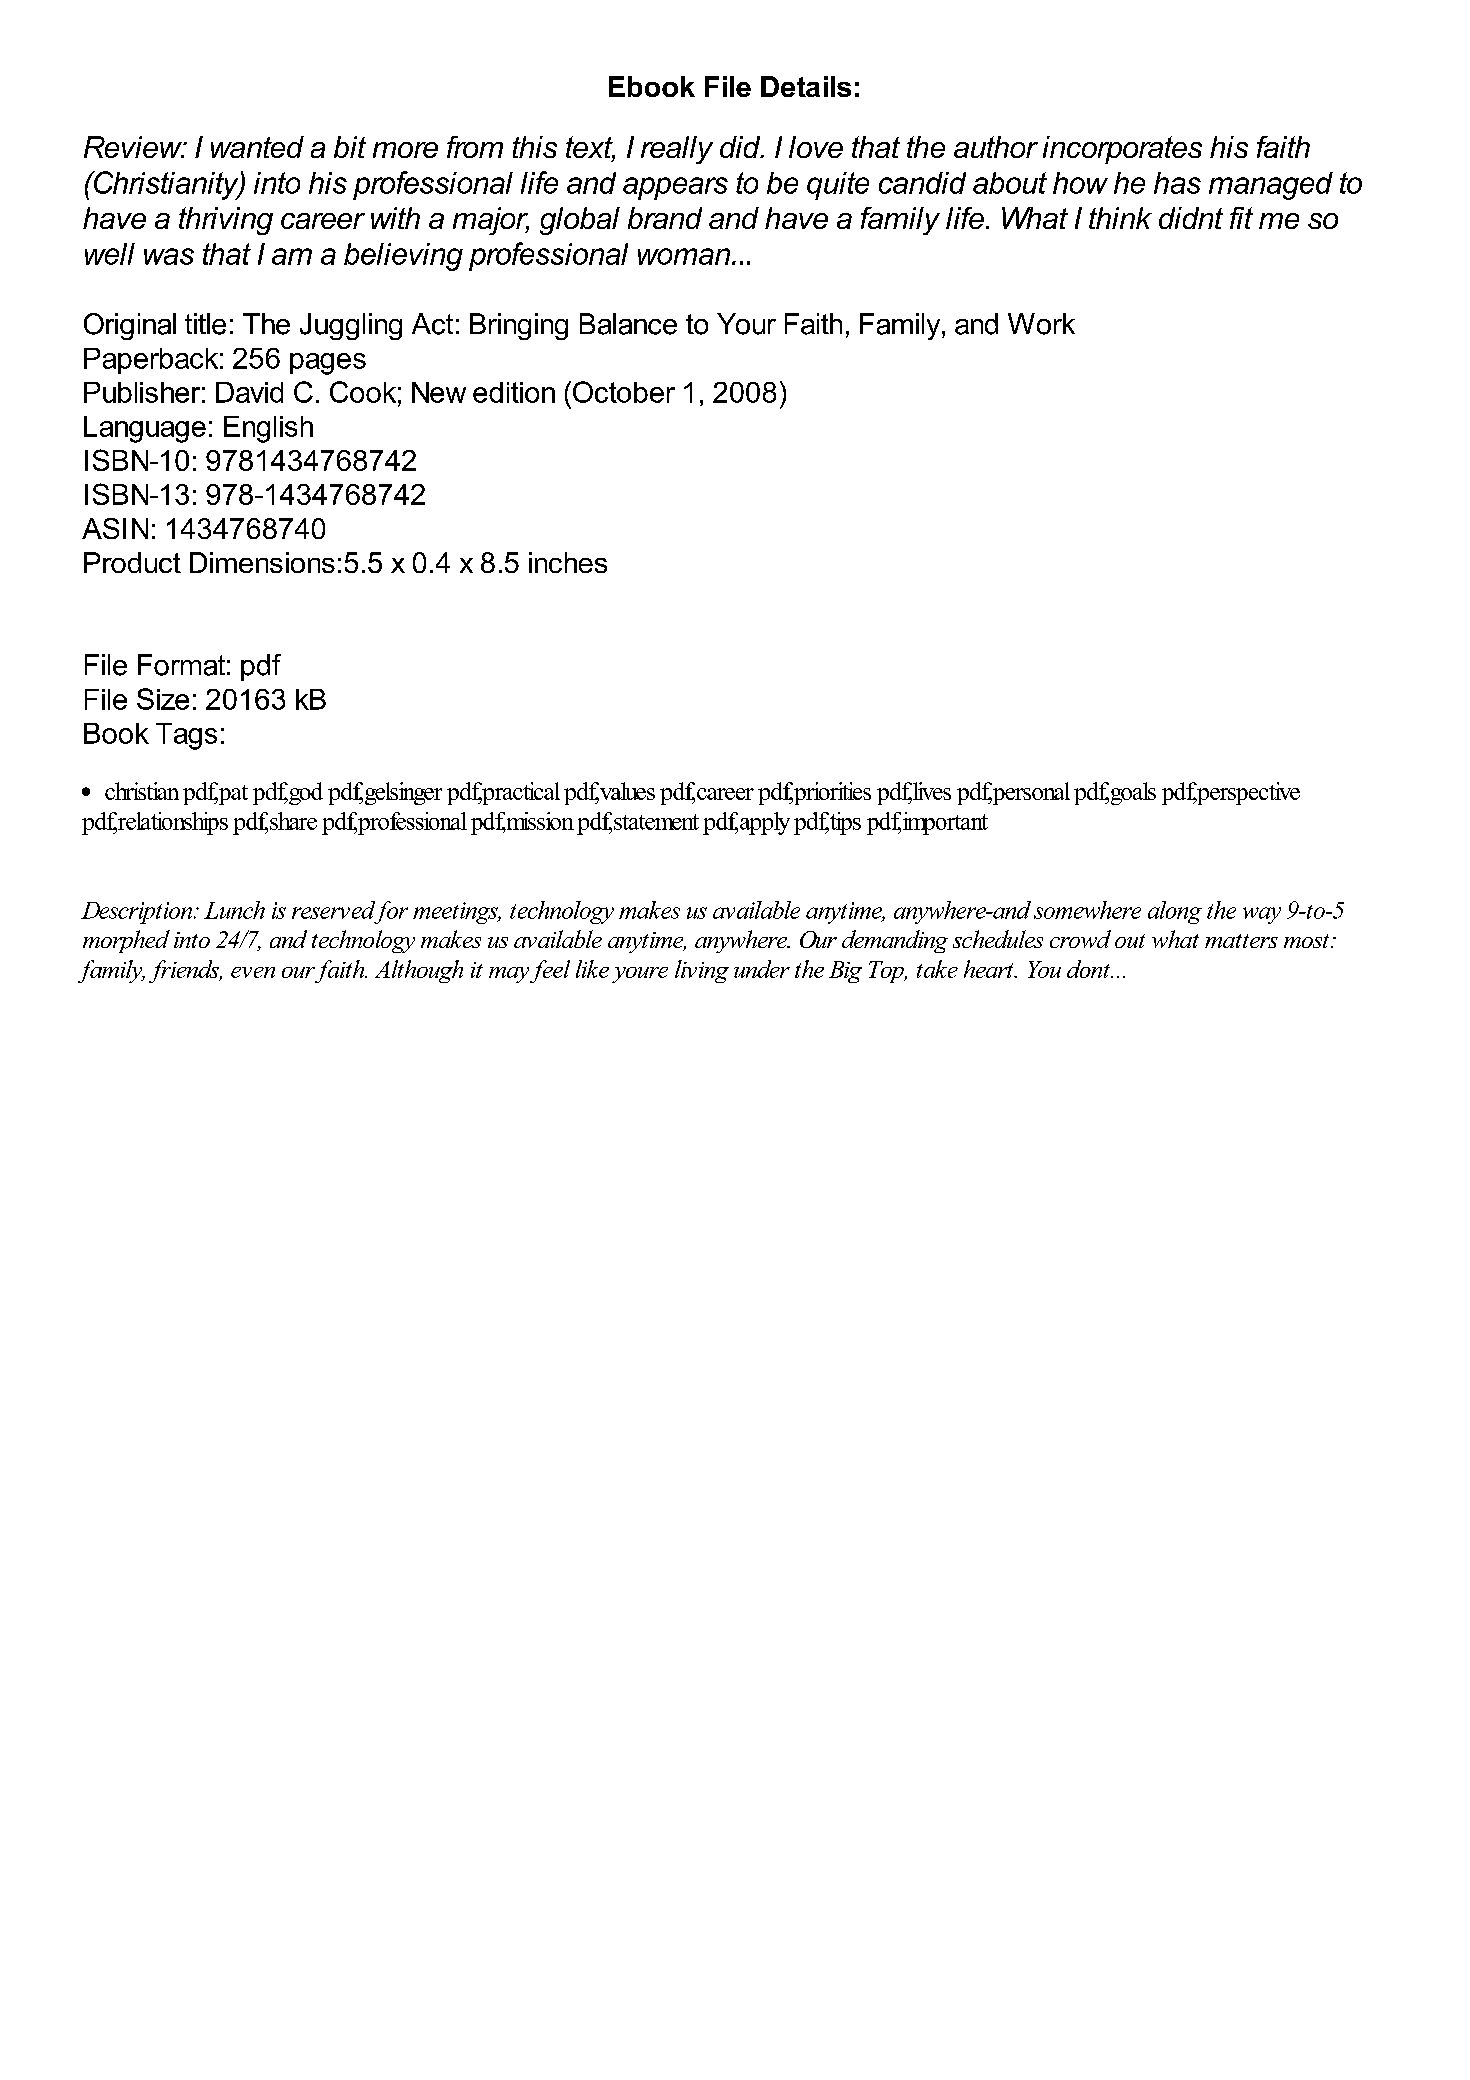  I want to click on really, so click(677, 150).
